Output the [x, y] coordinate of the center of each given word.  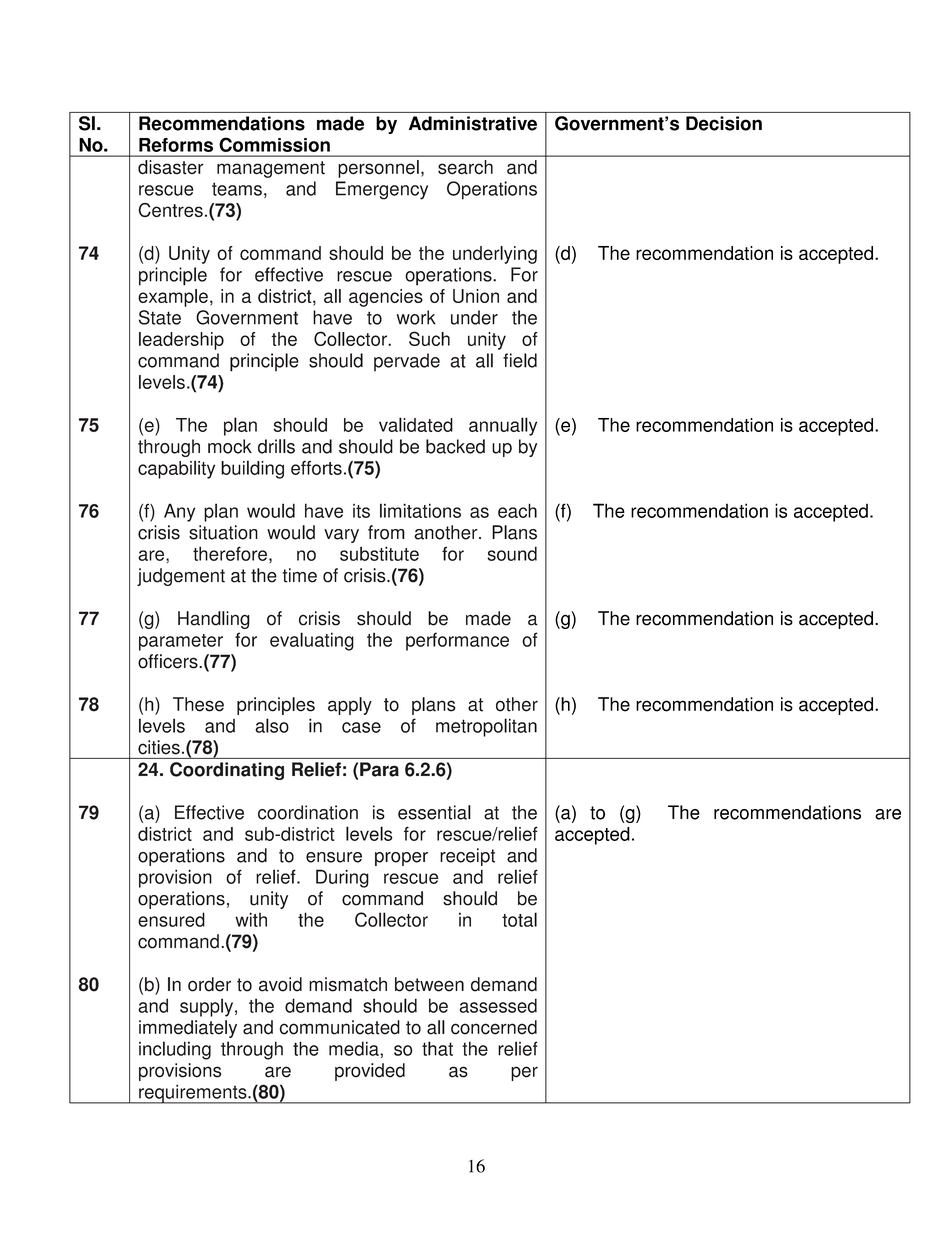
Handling [214, 620]
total [519, 919]
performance [457, 641]
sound [512, 553]
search [465, 167]
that [437, 1048]
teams [237, 189]
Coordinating [227, 771]
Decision [724, 123]
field [520, 360]
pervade [407, 362]
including [175, 1050]
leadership [181, 341]
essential [434, 812]
